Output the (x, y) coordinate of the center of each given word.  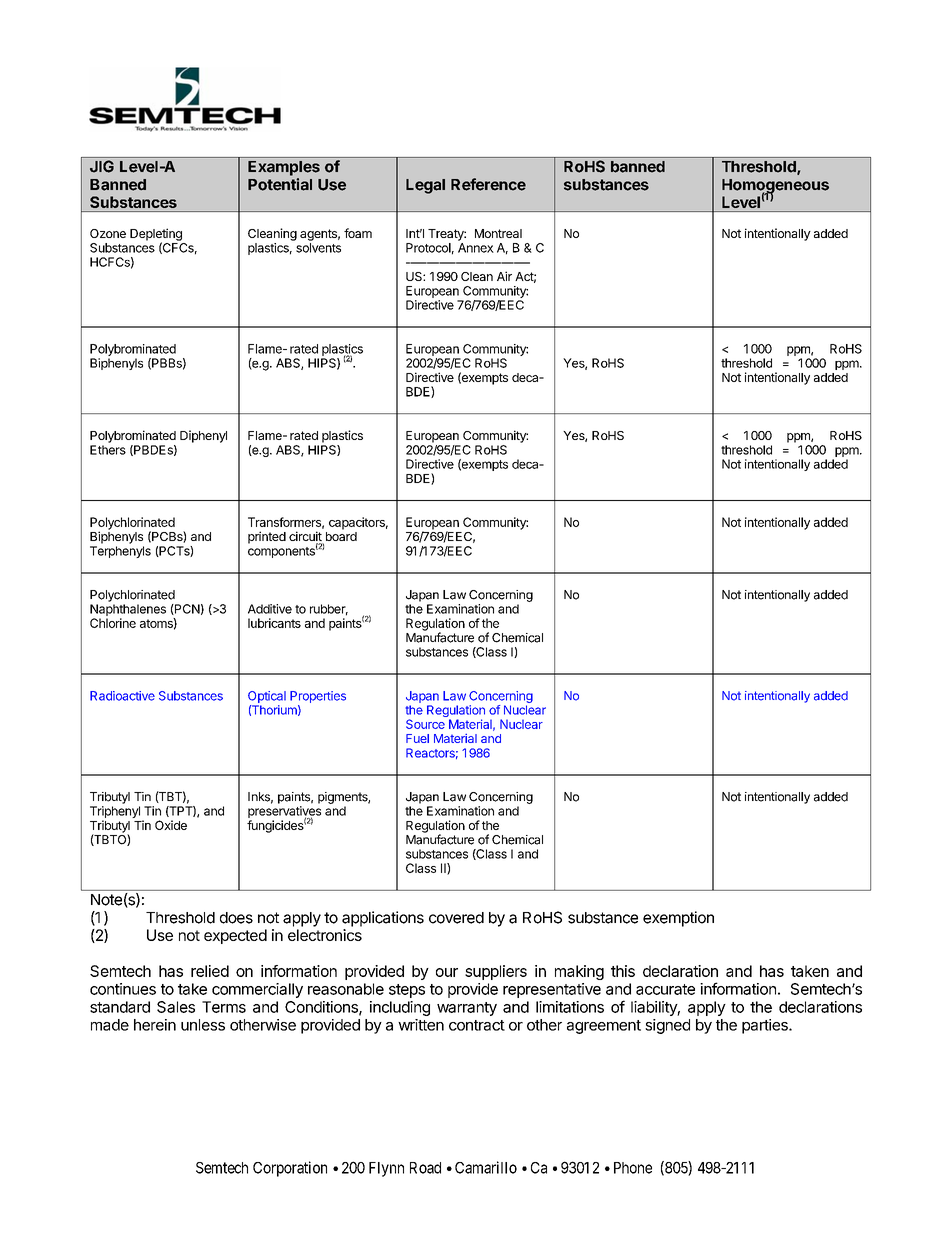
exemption (678, 919)
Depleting (156, 235)
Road (425, 1168)
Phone (633, 1168)
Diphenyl (203, 436)
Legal (425, 186)
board (340, 538)
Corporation (290, 1169)
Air (504, 276)
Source (425, 724)
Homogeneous (775, 187)
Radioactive (122, 696)
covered (456, 918)
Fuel (417, 738)
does (236, 918)
